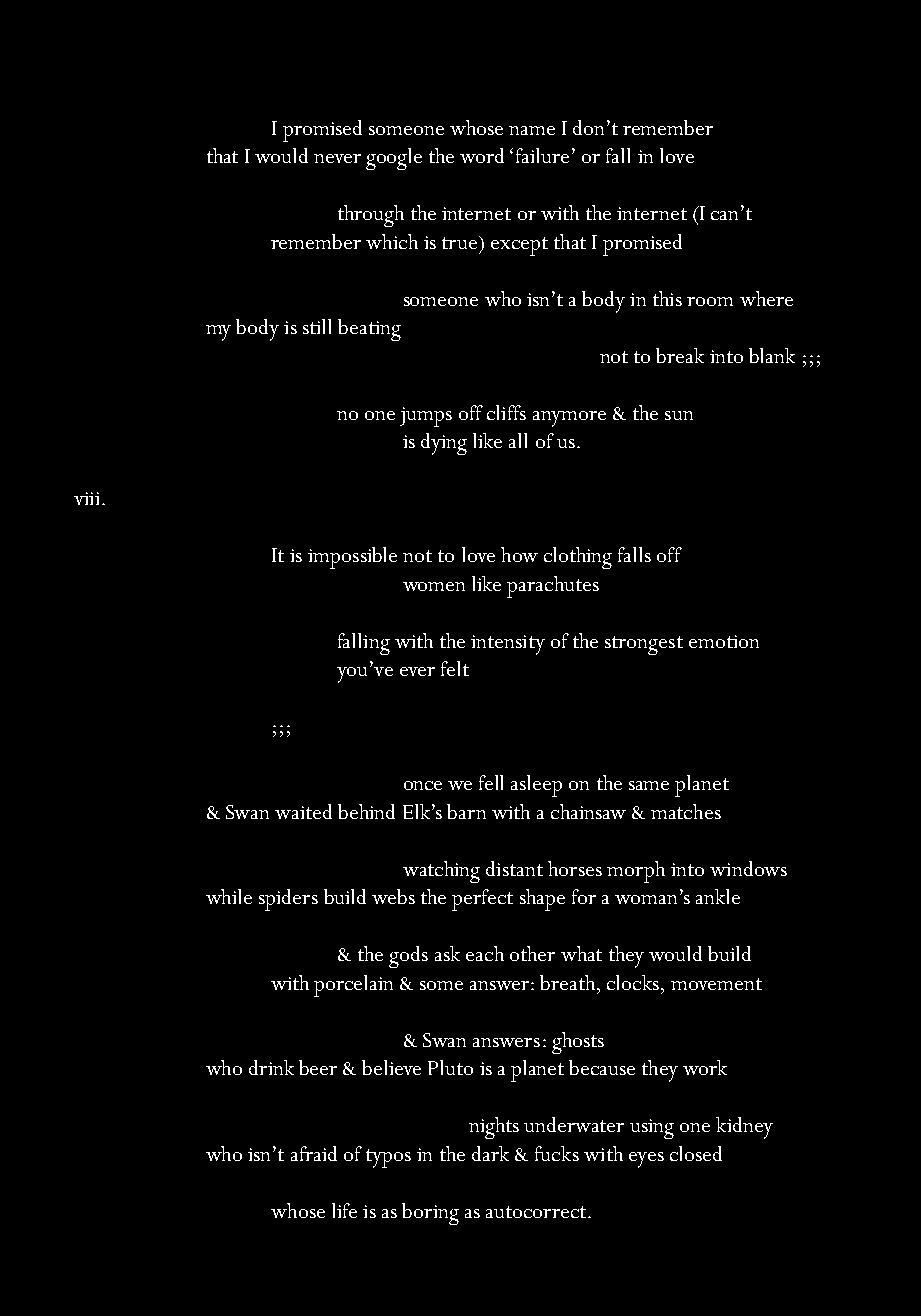  I want to click on afraid, so click(314, 1153).
